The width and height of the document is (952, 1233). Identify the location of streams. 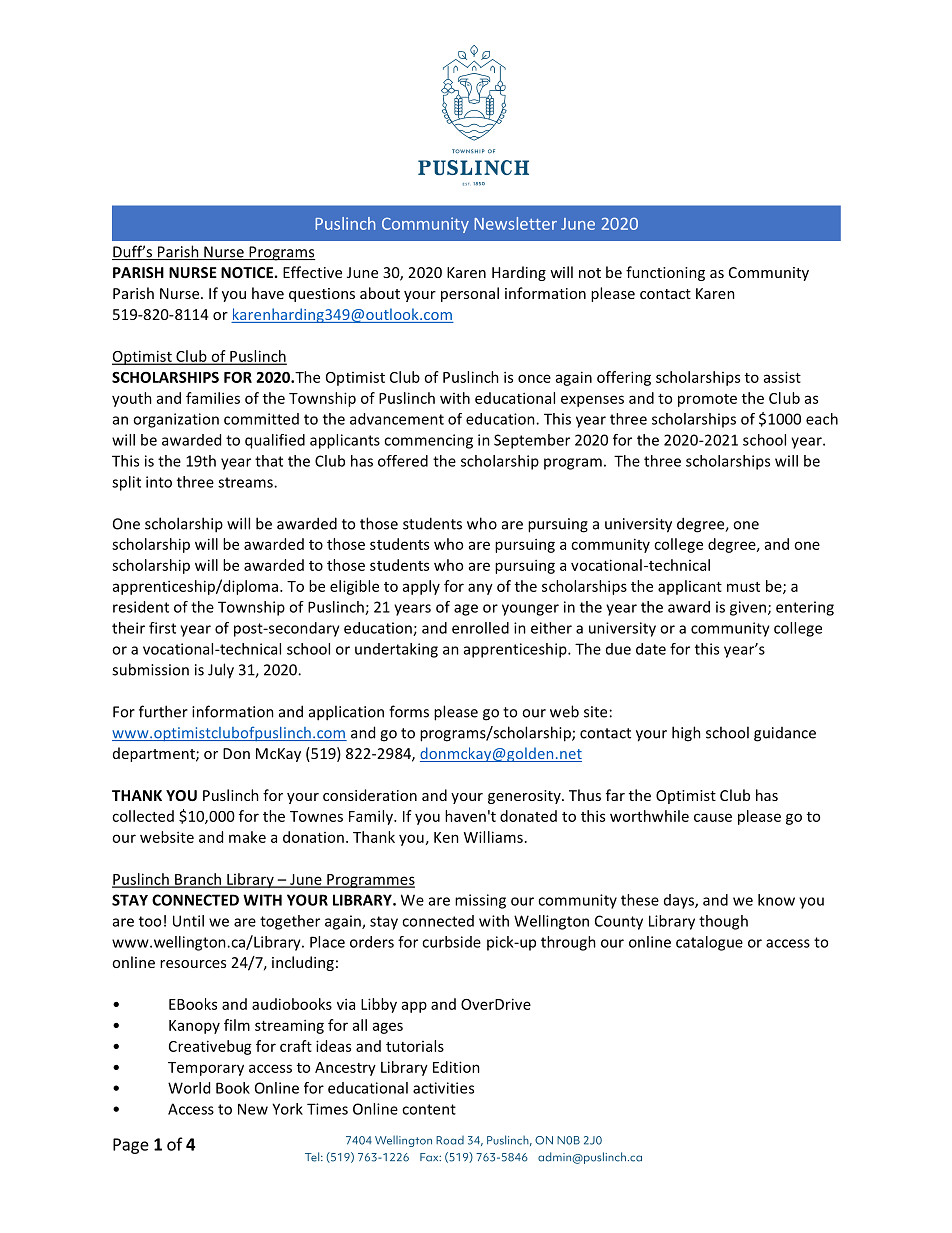
(246, 482).
